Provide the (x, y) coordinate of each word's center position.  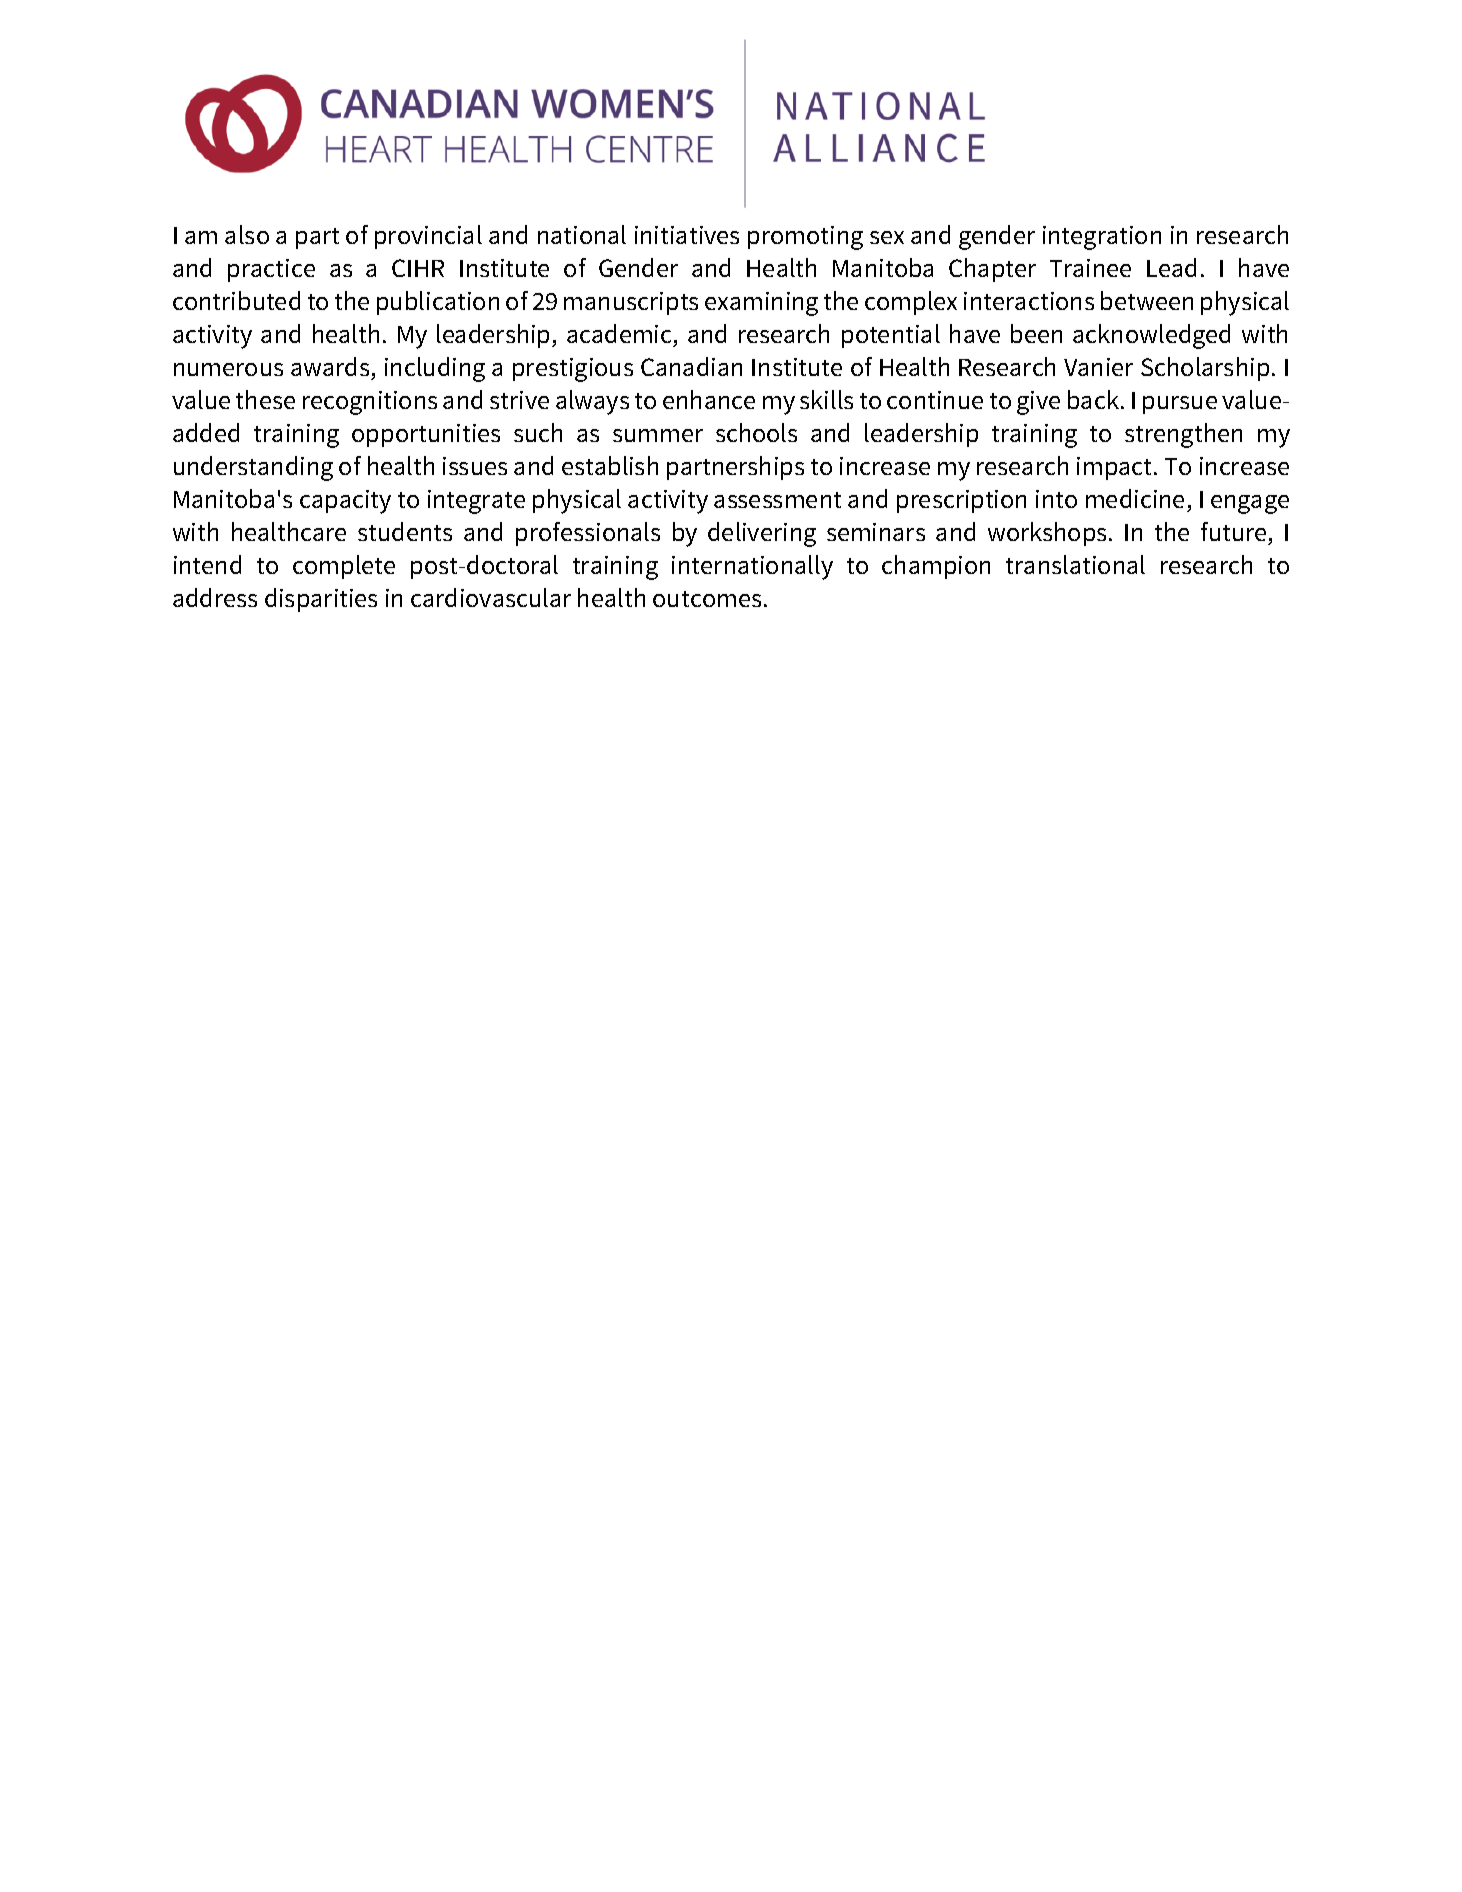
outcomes (707, 599)
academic (619, 333)
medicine (1135, 498)
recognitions (370, 403)
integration (1102, 238)
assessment (777, 500)
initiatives (687, 235)
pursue (1180, 405)
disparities (321, 600)
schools (756, 432)
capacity (345, 502)
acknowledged (1151, 336)
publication (438, 303)
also (247, 234)
